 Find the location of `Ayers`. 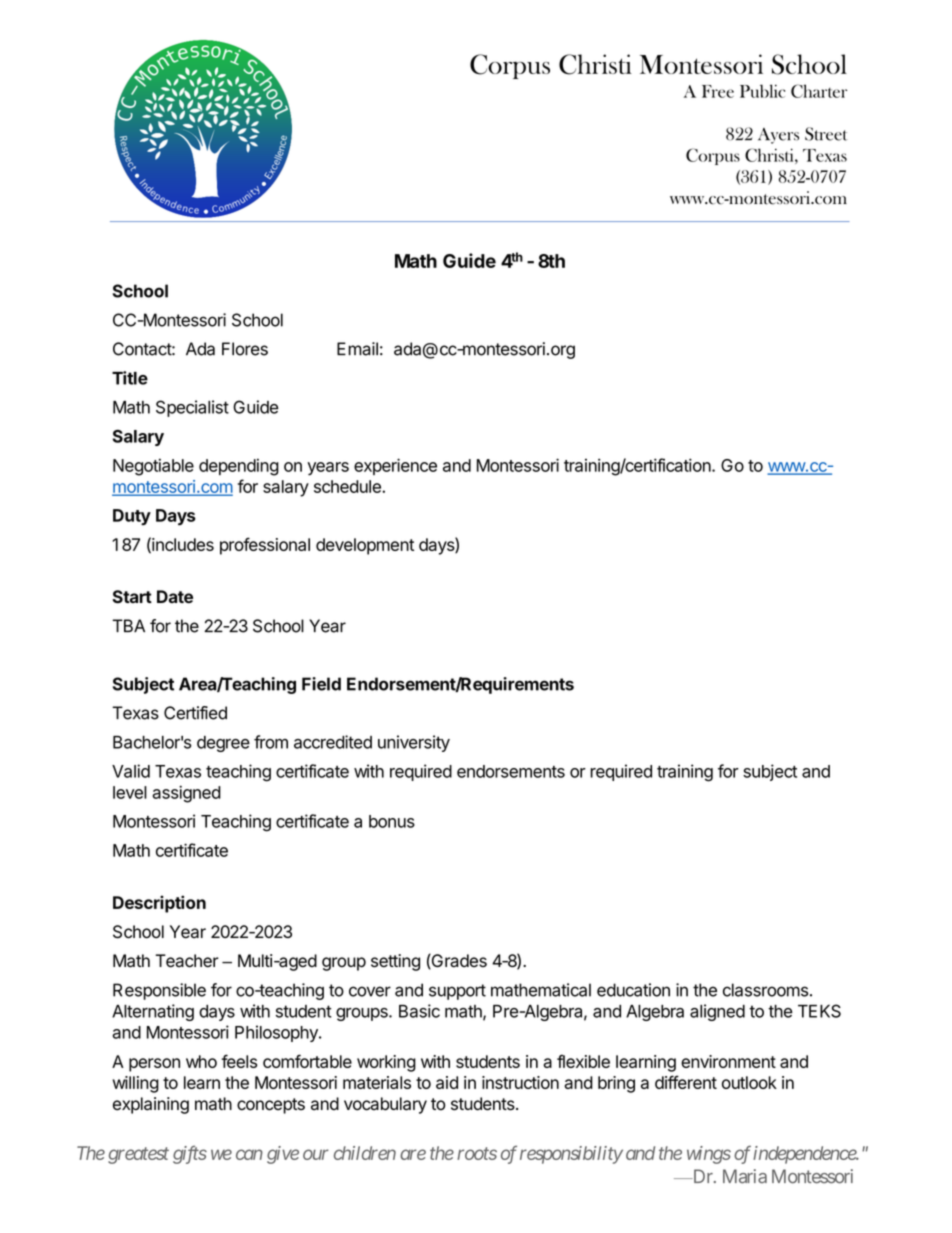

Ayers is located at coordinates (778, 136).
